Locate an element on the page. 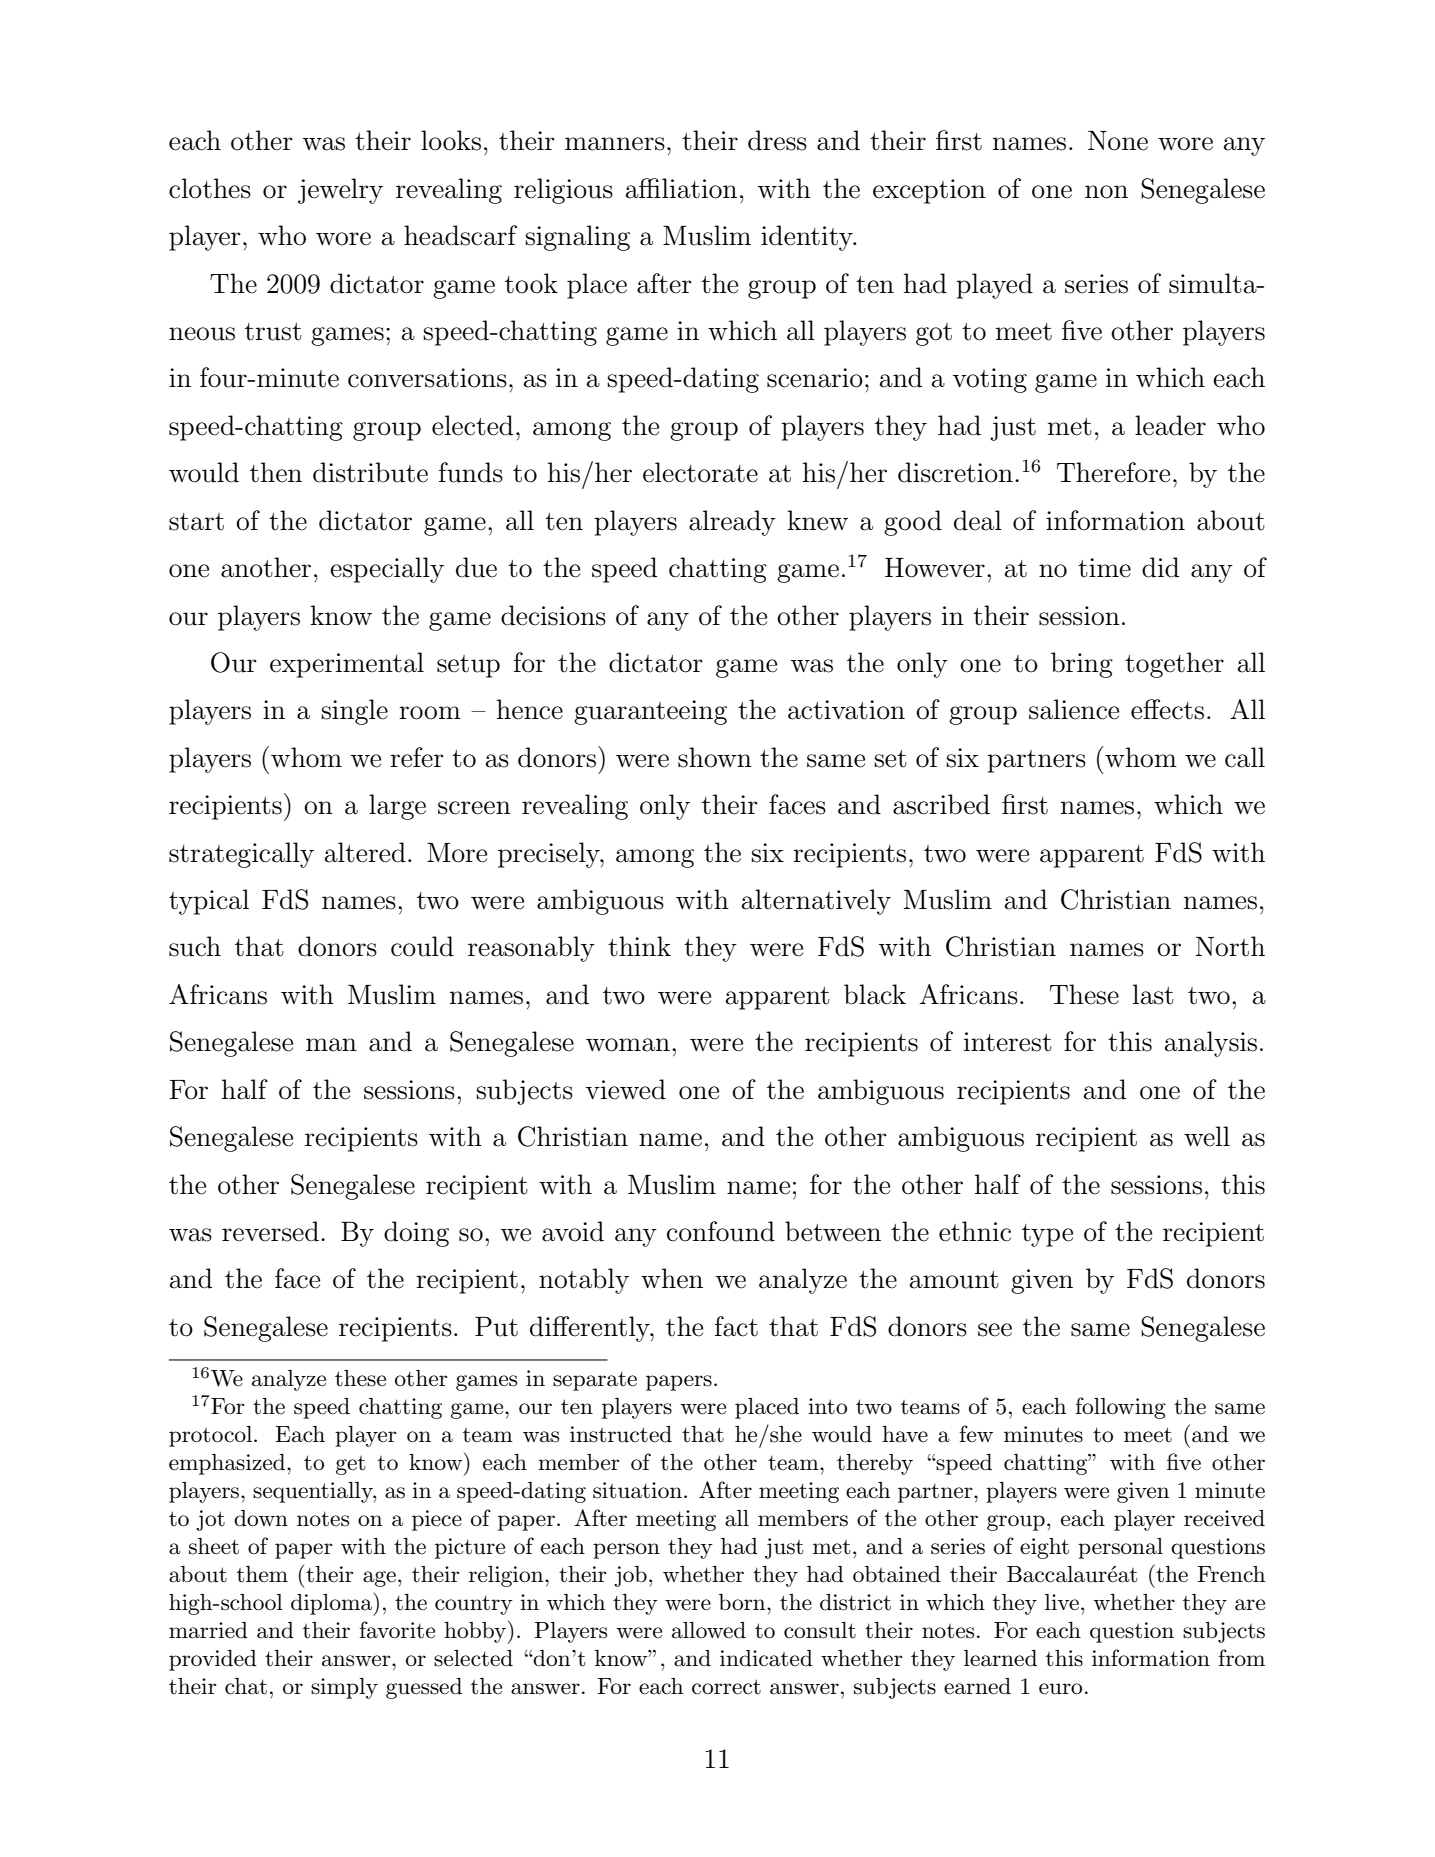  allowed is located at coordinates (709, 1630).
